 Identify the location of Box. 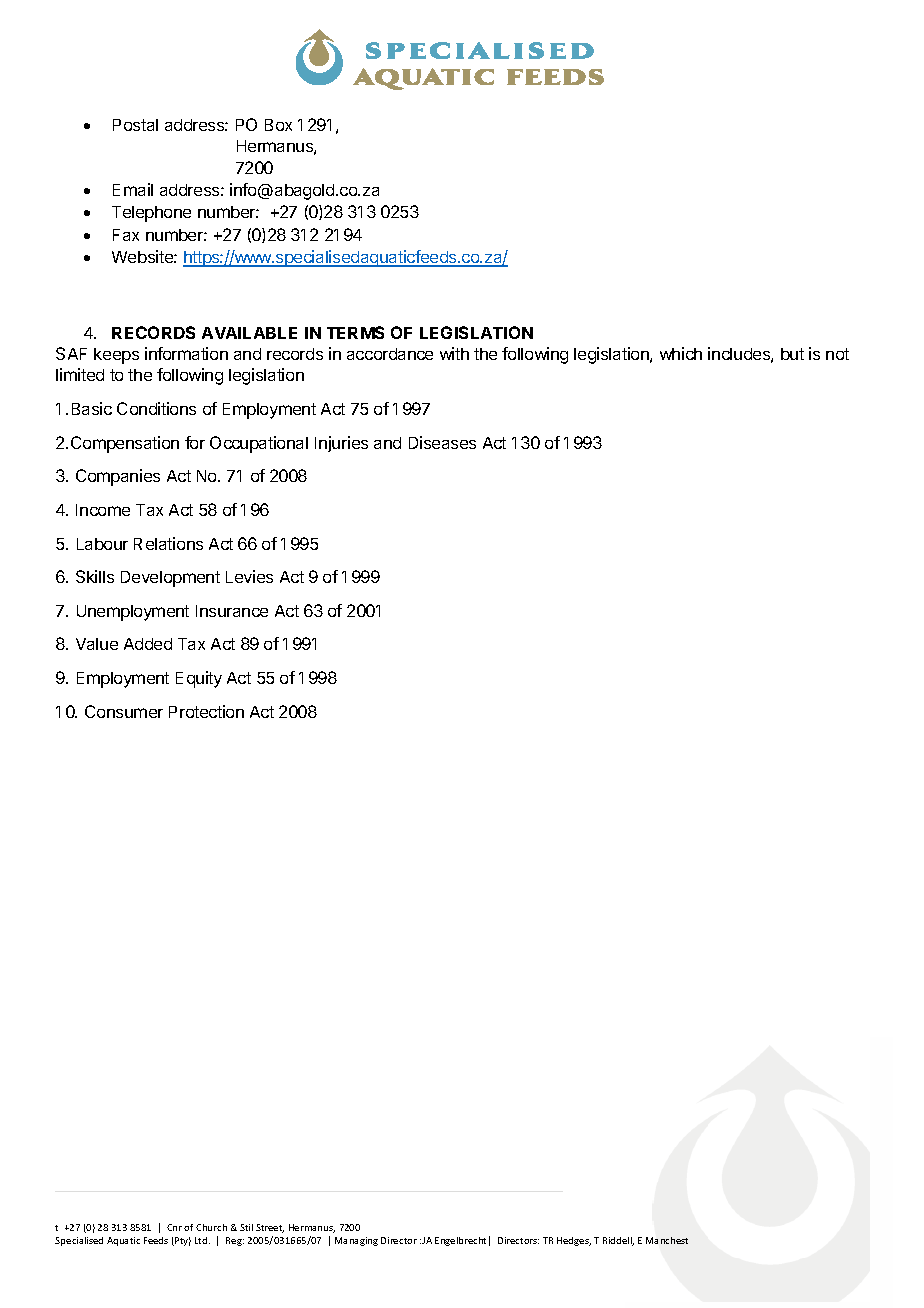
(278, 125).
